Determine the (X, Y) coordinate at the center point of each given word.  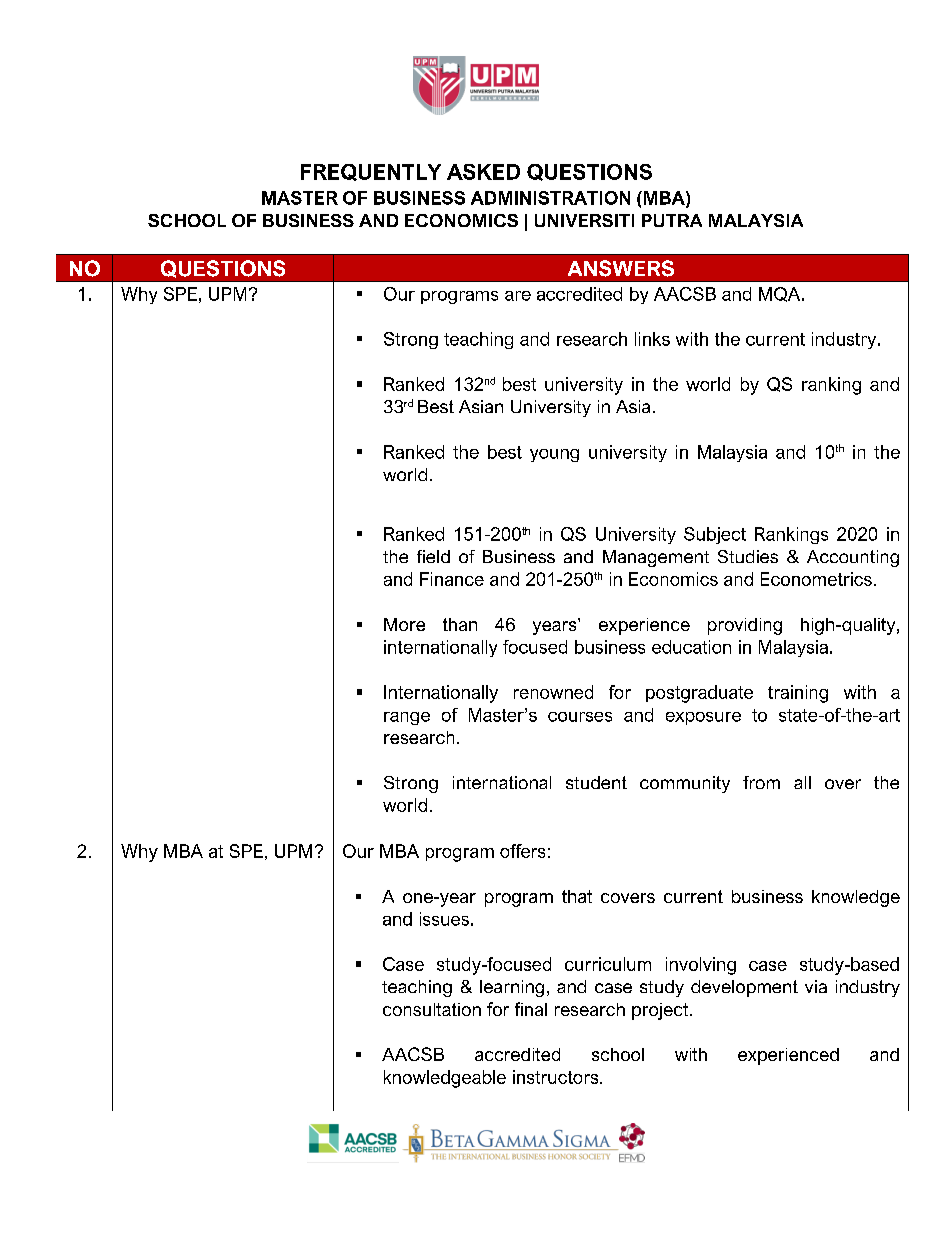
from (761, 782)
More (404, 624)
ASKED (483, 172)
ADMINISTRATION (550, 198)
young (554, 455)
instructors (557, 1077)
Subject (715, 535)
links (652, 339)
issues (444, 919)
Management (656, 558)
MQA (781, 294)
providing (745, 626)
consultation (432, 1009)
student (596, 782)
